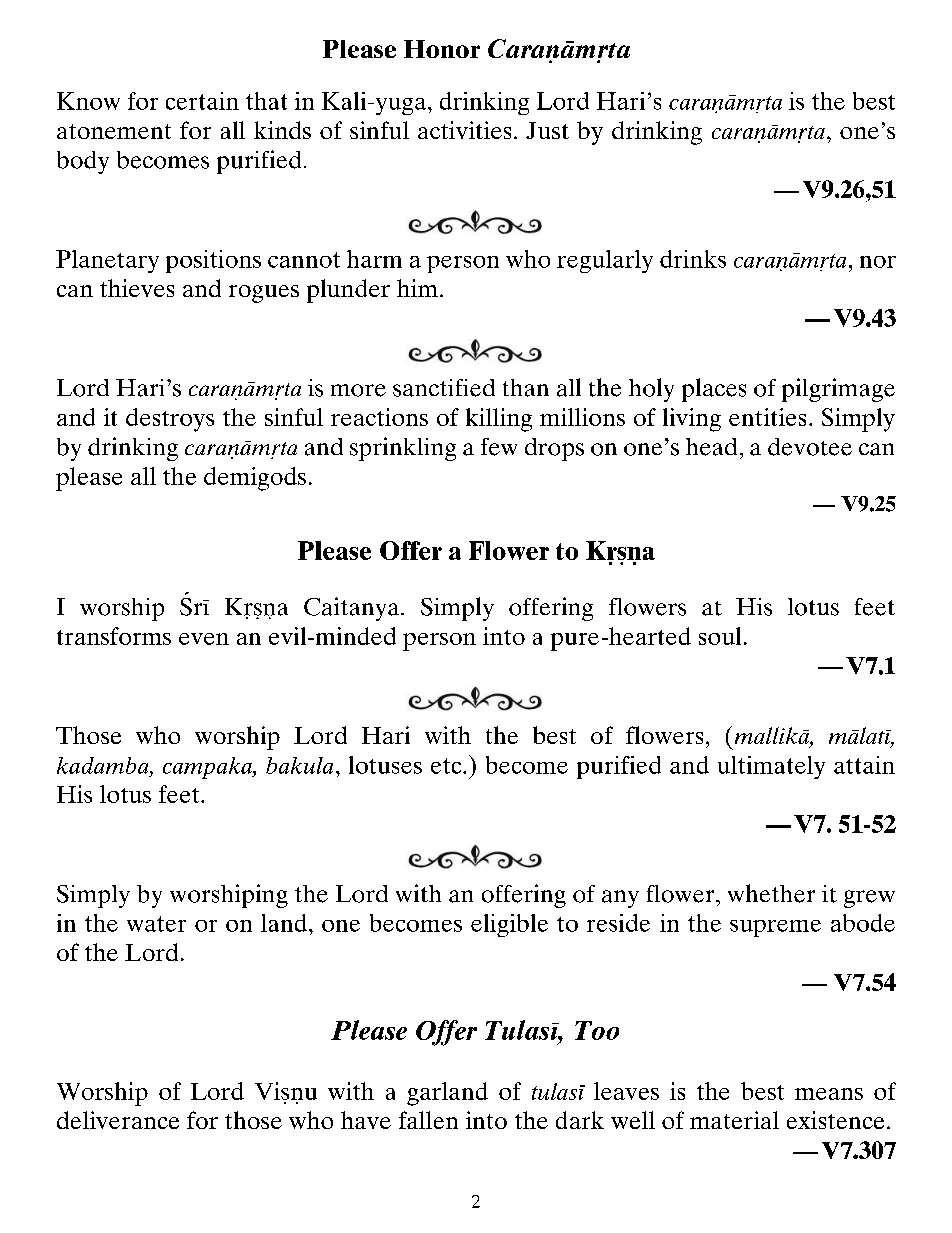 The width and height of the screenshot is (952, 1233). Describe the element at coordinates (118, 1120) in the screenshot. I see `deliverance` at that location.
